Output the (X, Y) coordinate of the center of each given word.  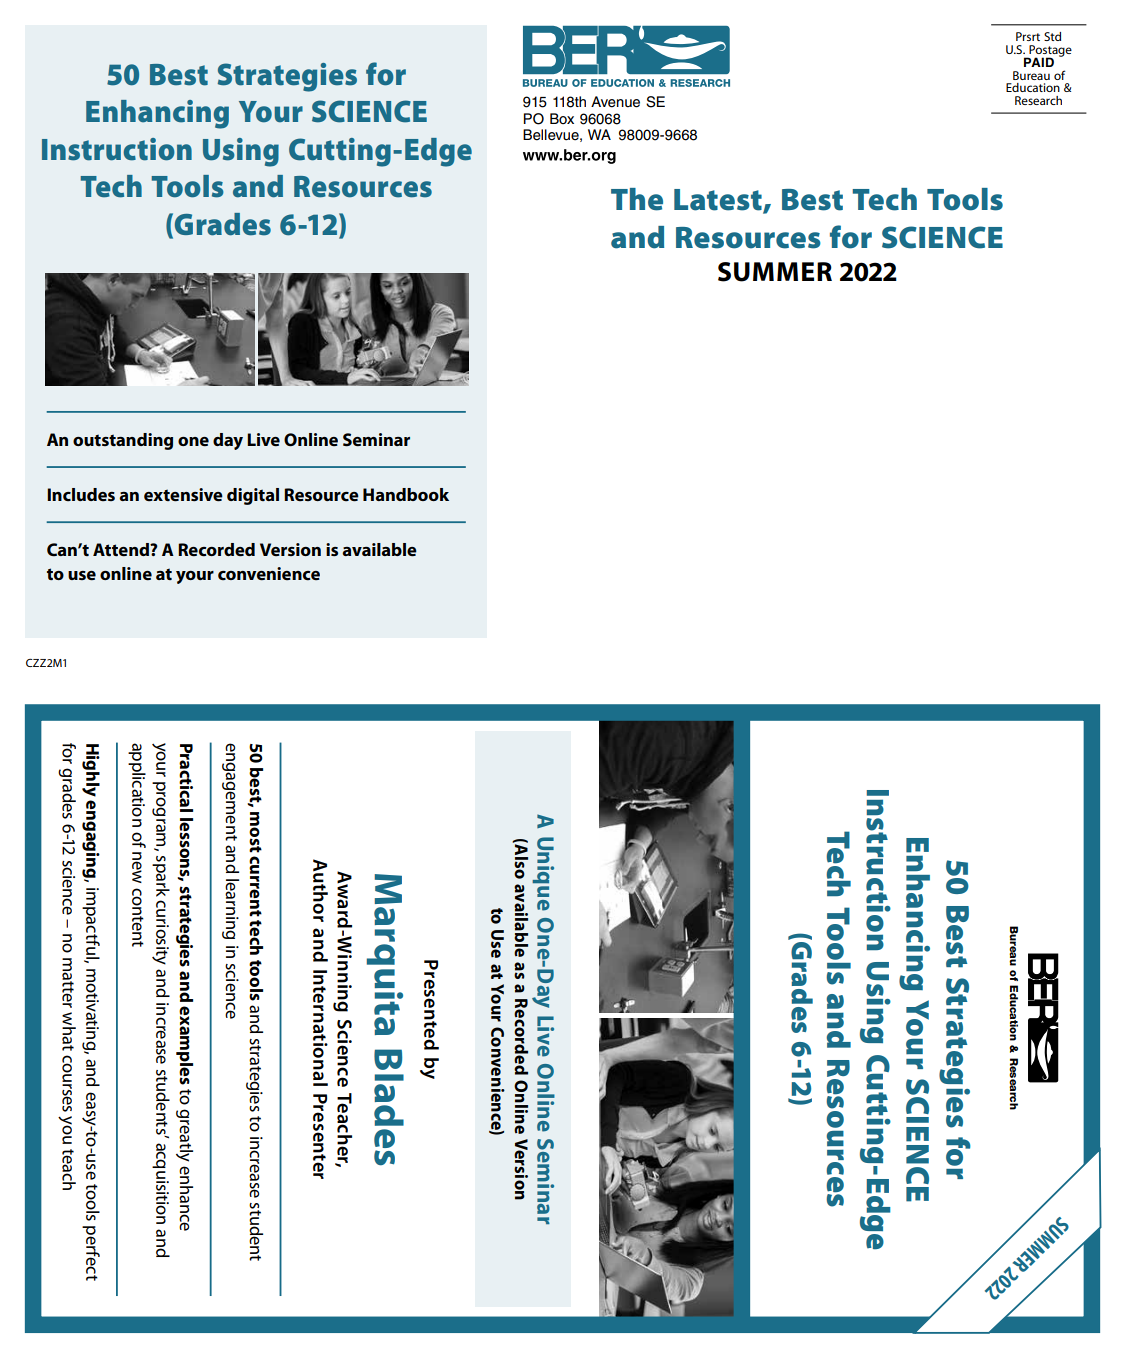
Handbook (406, 494)
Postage (1049, 52)
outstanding (123, 441)
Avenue (615, 102)
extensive (183, 495)
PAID (1039, 62)
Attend (122, 549)
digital (253, 496)
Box (562, 118)
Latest (719, 201)
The (637, 199)
